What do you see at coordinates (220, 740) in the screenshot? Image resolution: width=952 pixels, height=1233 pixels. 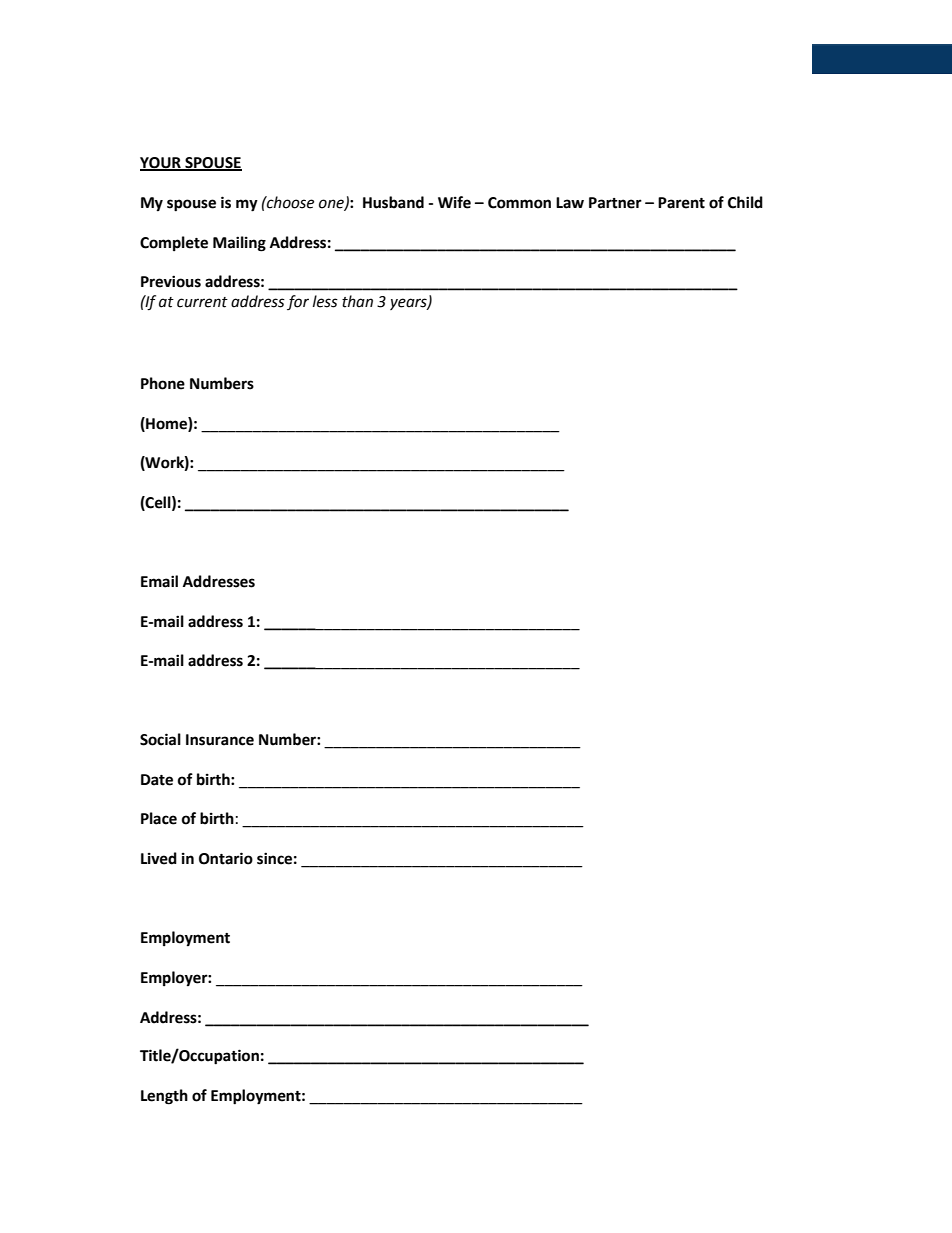 I see `Insurance` at bounding box center [220, 740].
